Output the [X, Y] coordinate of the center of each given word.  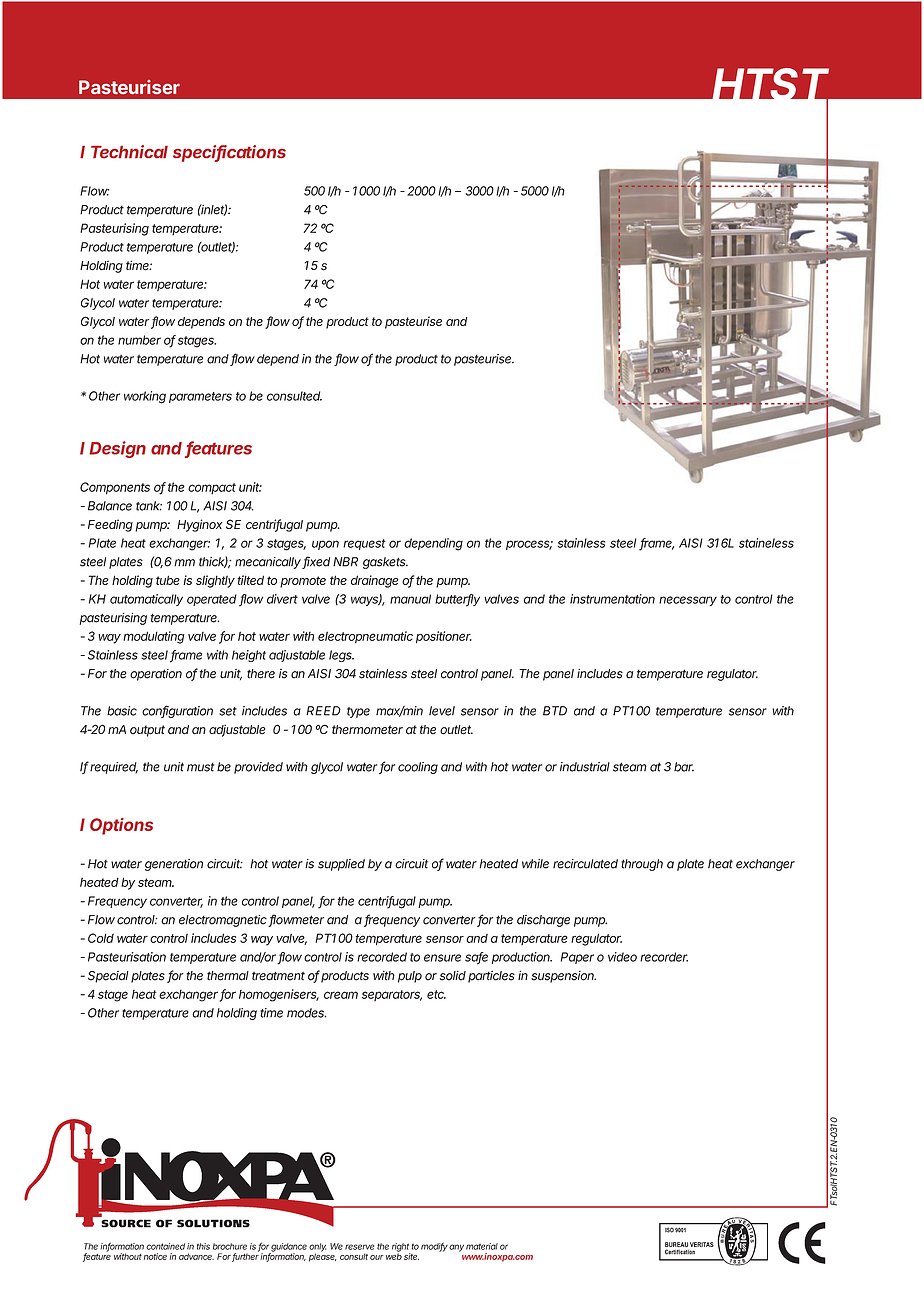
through [642, 865]
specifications [229, 153]
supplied [341, 865]
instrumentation [612, 599]
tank [149, 506]
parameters [200, 397]
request [364, 544]
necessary [688, 601]
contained [165, 1246]
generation [174, 865]
